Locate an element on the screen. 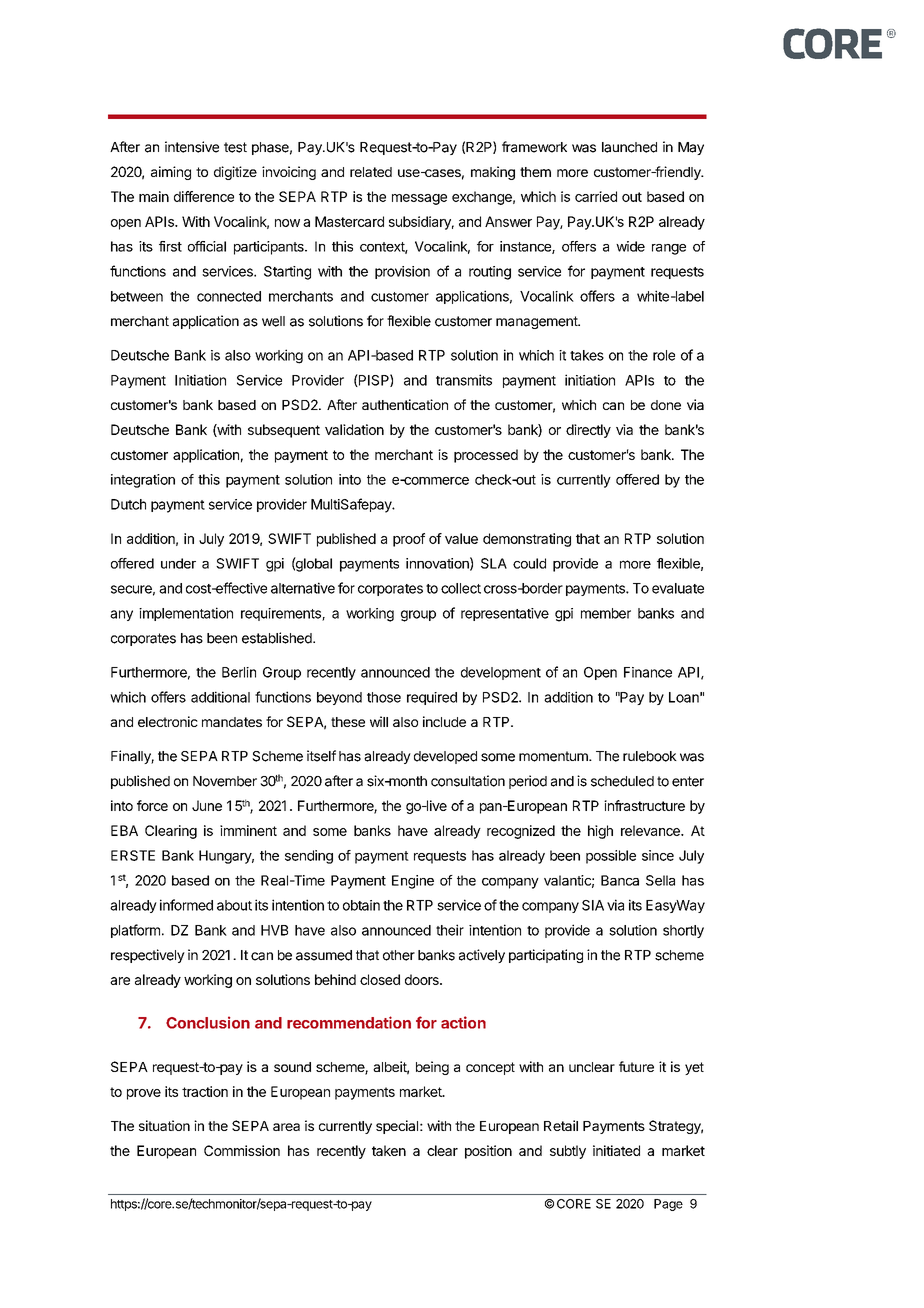 This screenshot has width=924, height=1308. message is located at coordinates (419, 199).
